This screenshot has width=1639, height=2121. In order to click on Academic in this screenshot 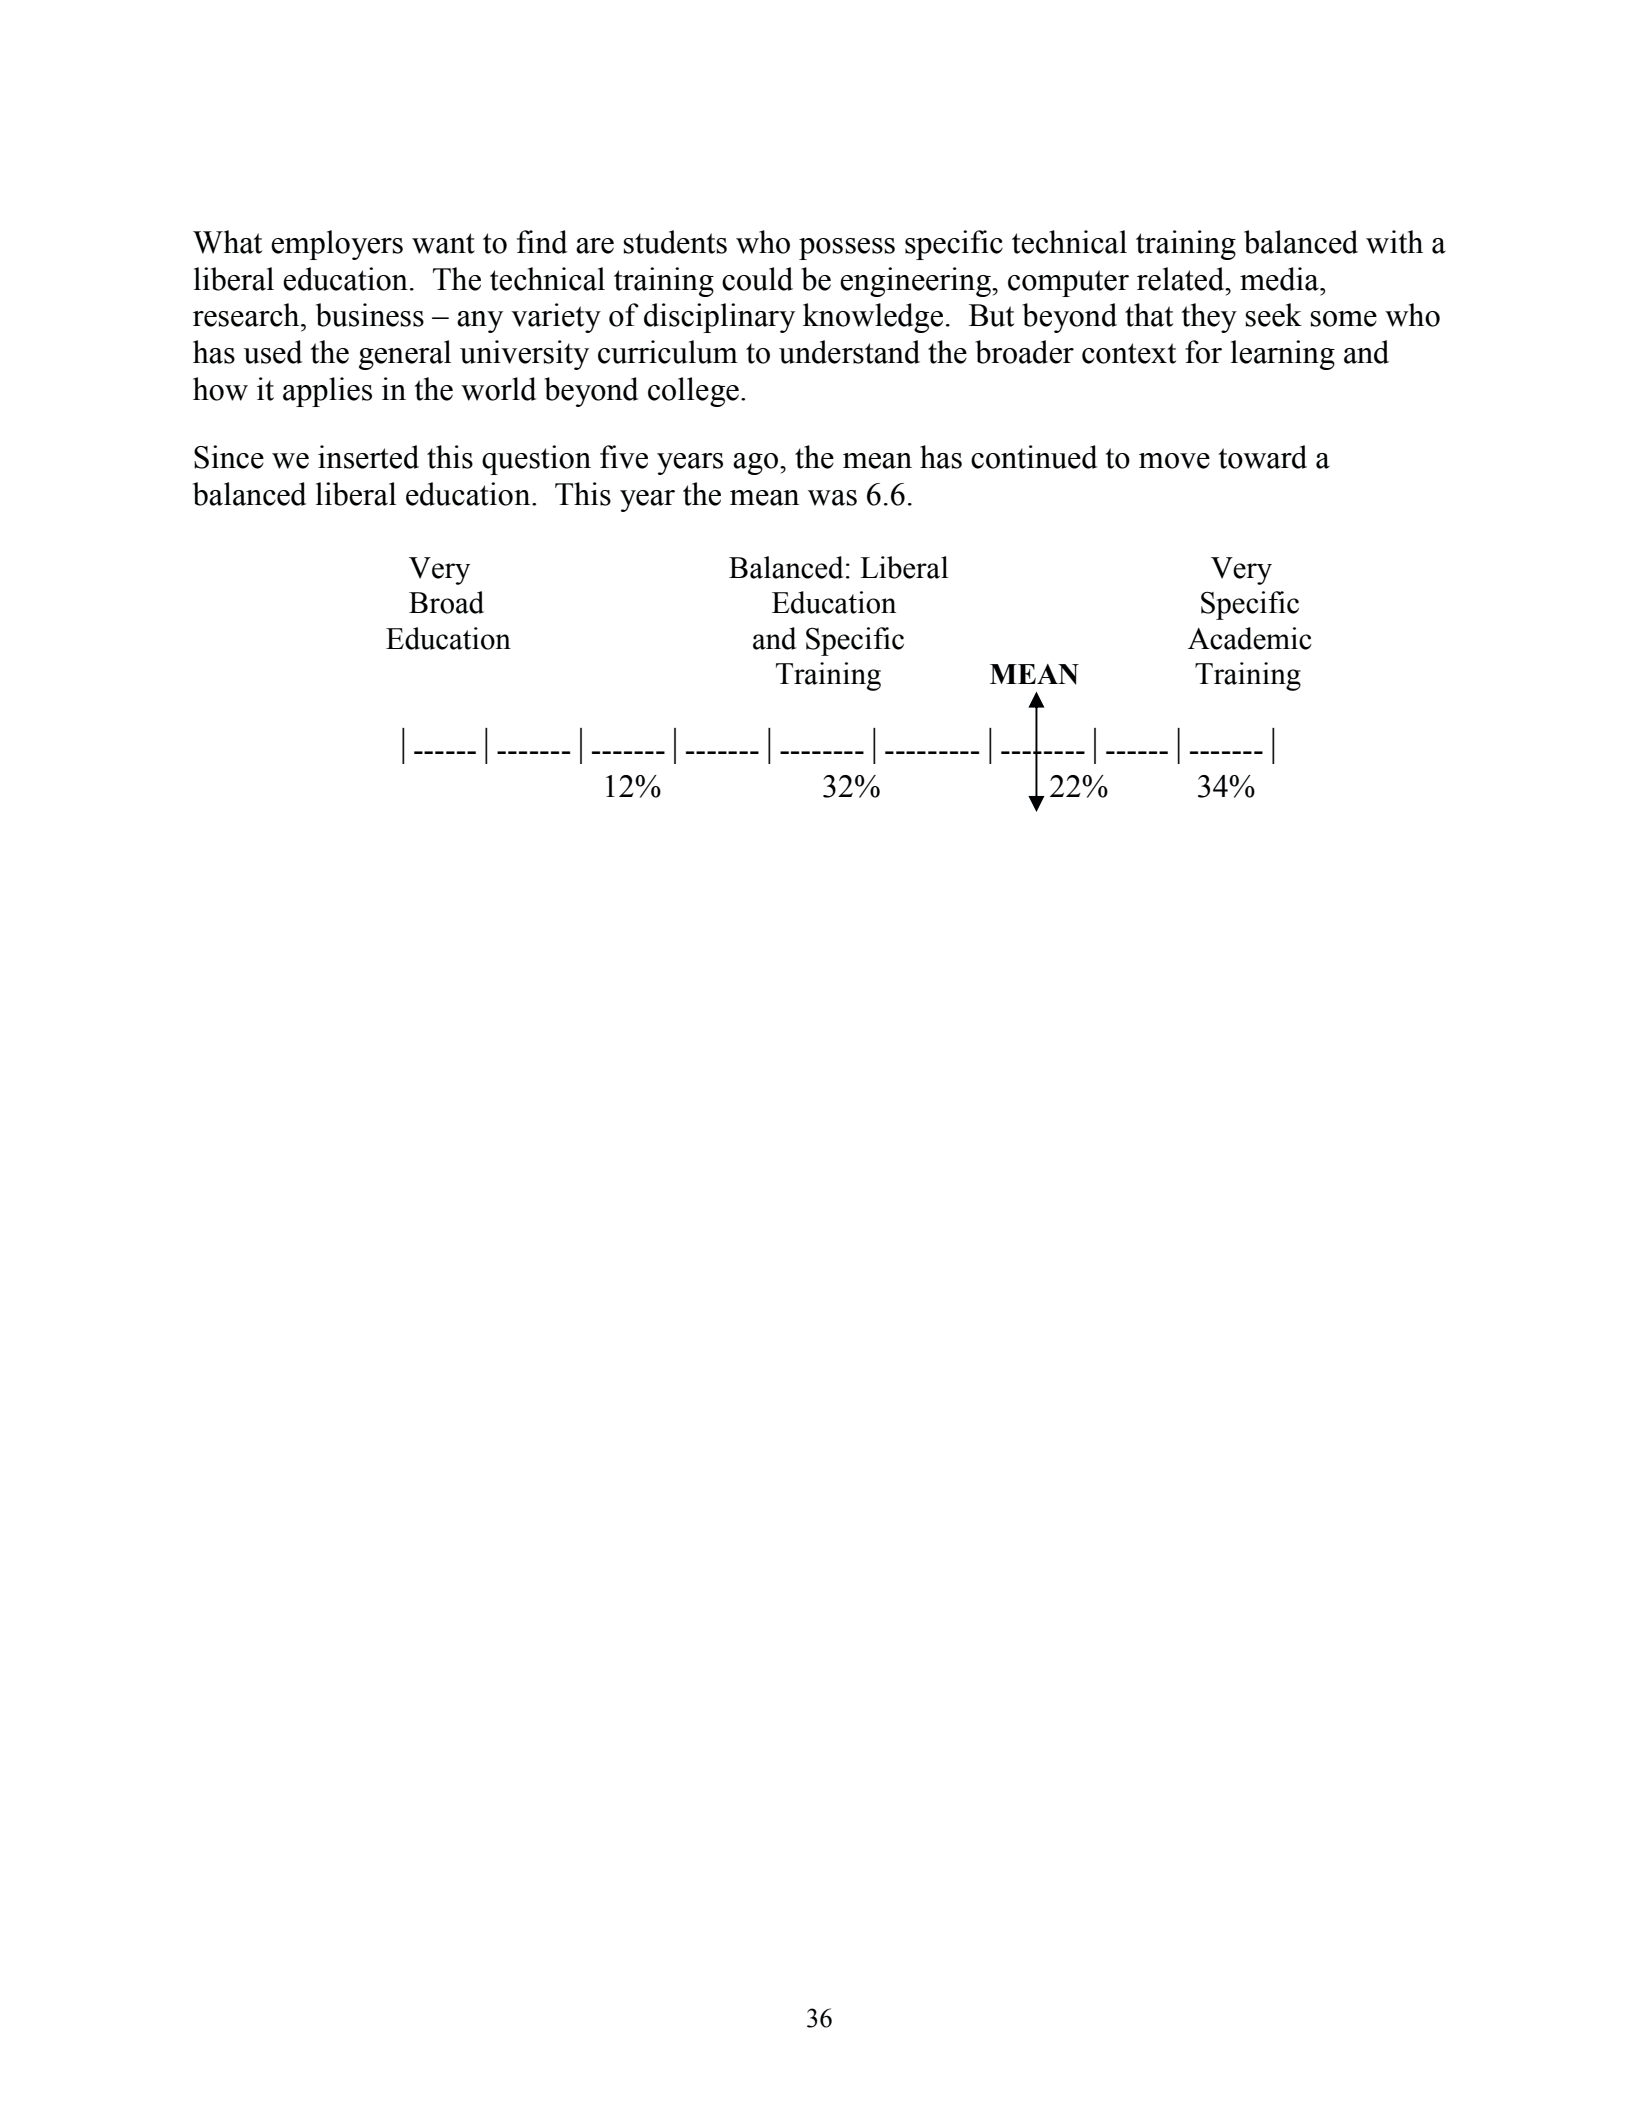, I will do `click(1250, 638)`.
